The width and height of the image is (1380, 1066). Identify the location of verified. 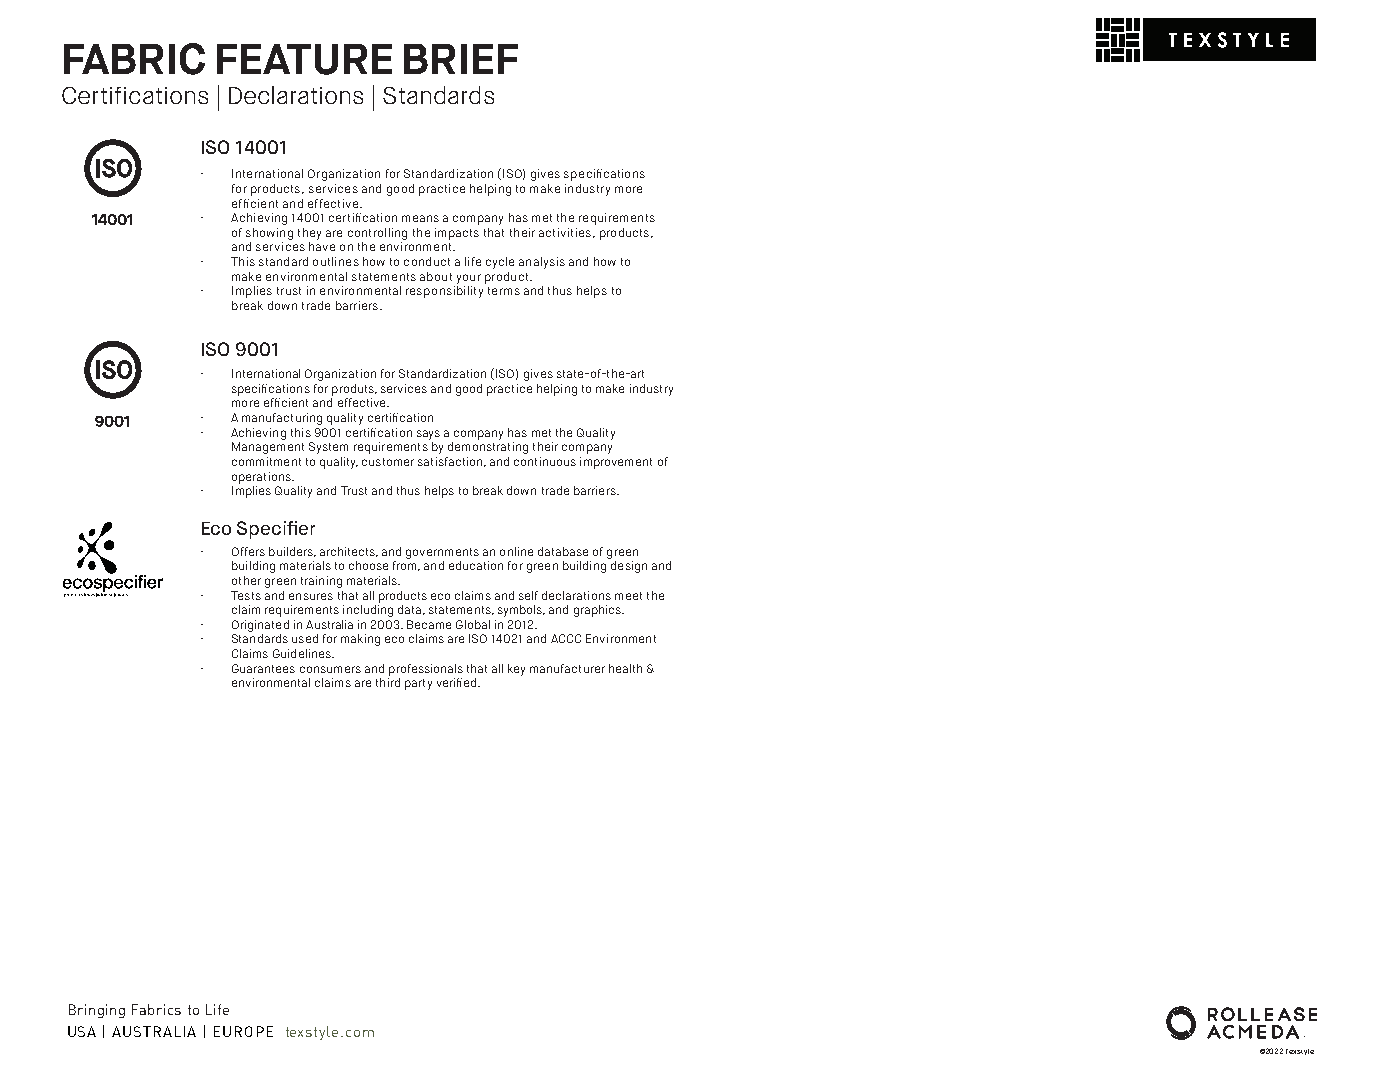
(458, 682).
